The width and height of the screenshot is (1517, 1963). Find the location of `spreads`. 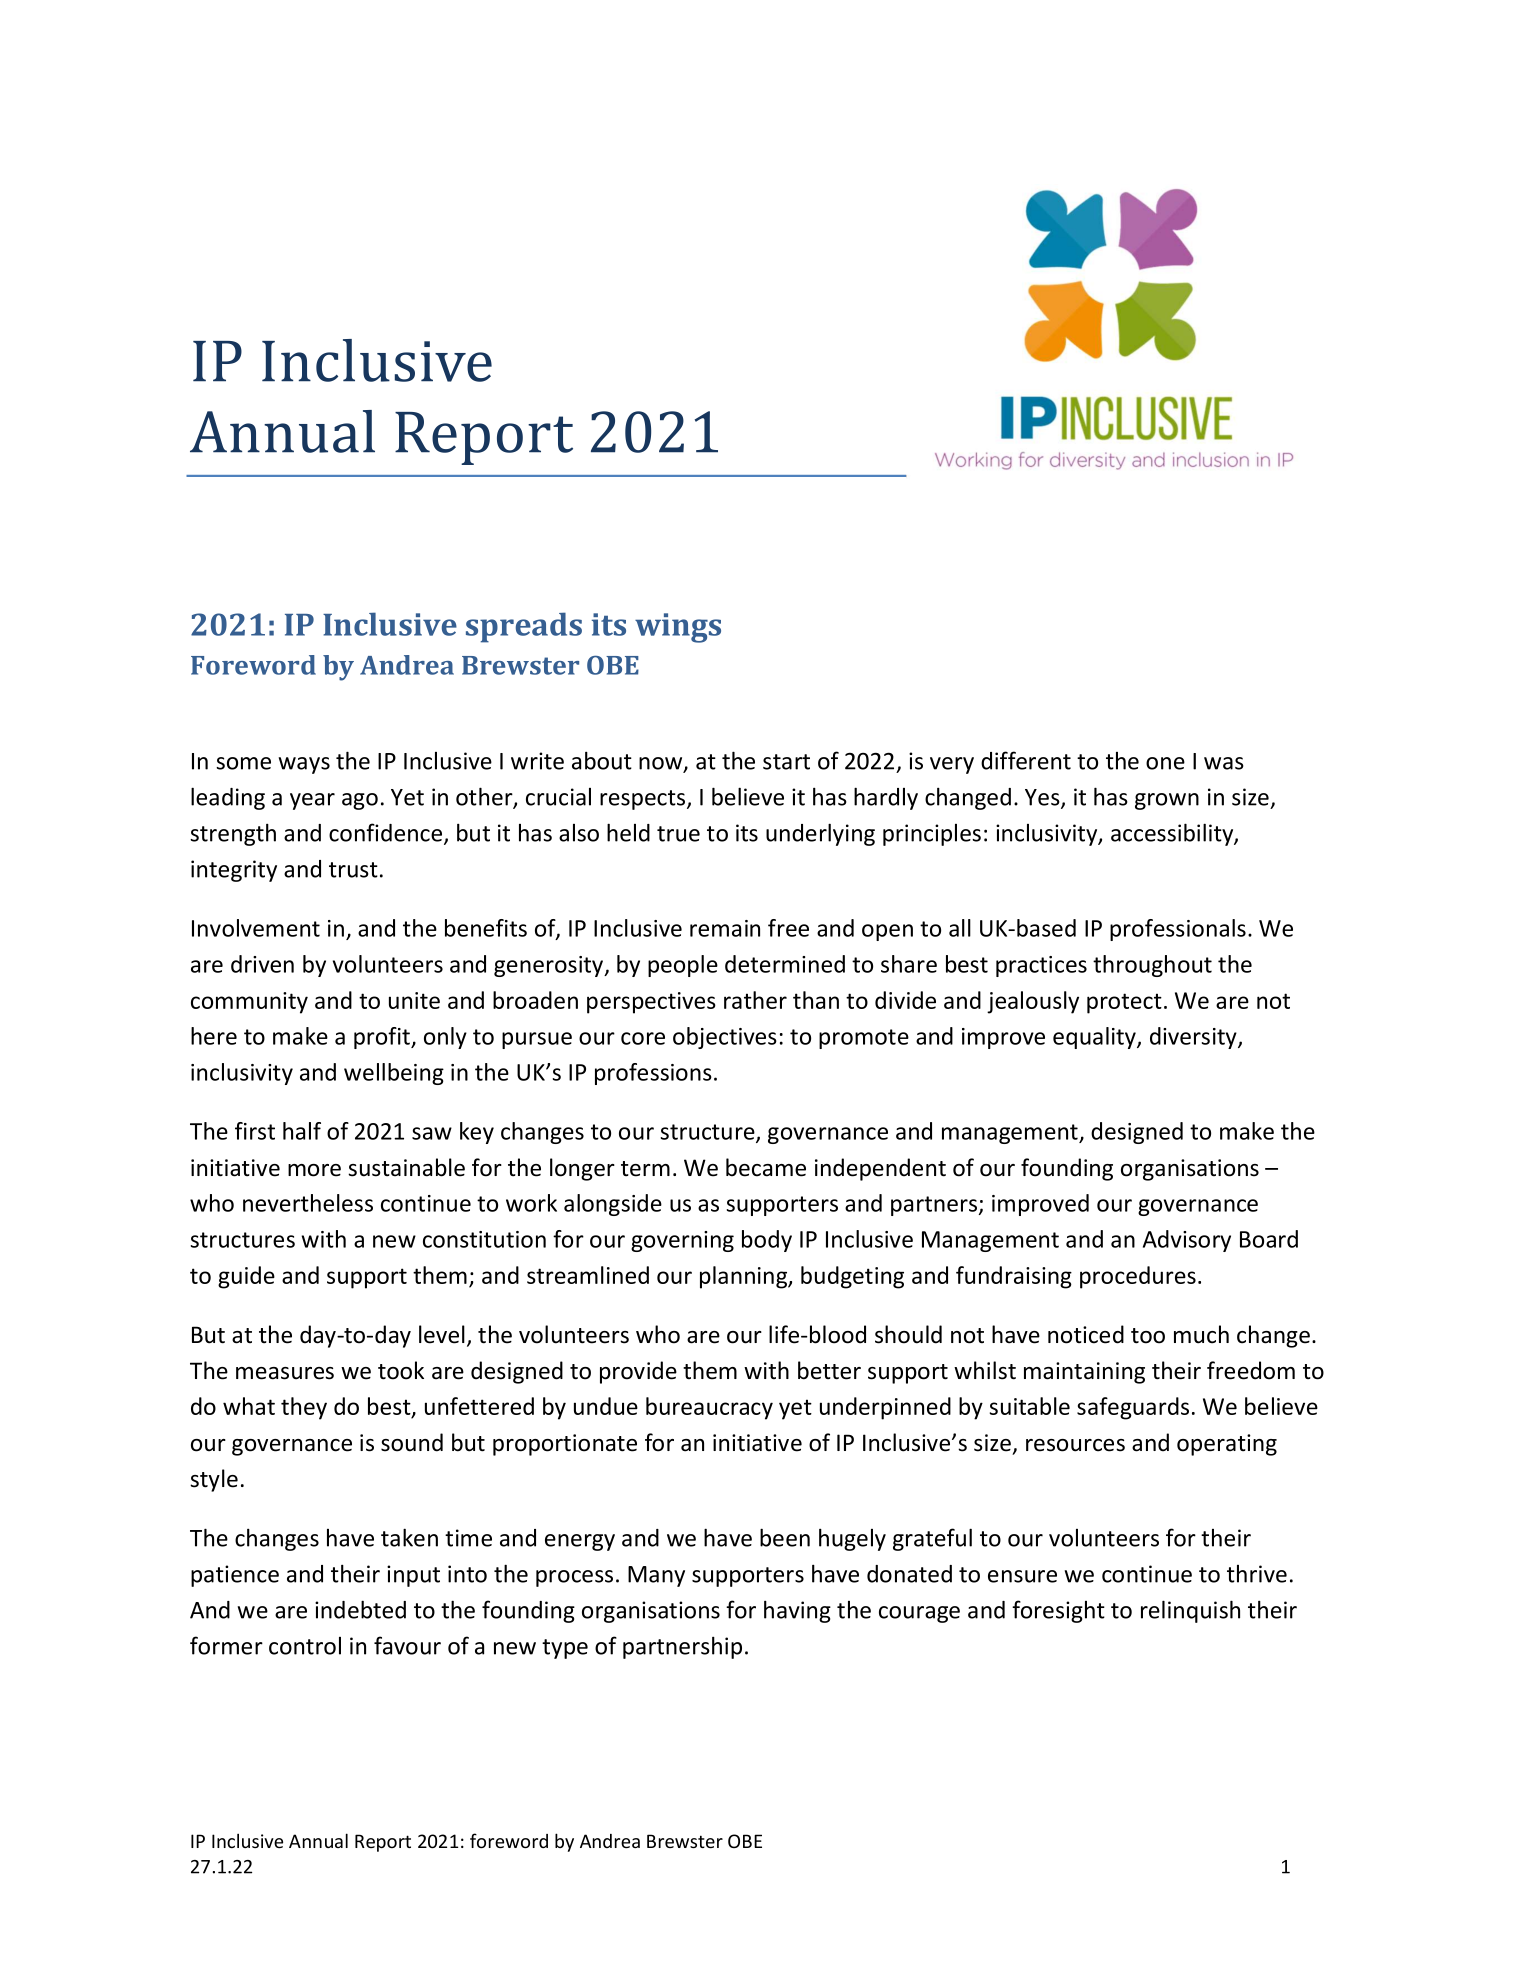

spreads is located at coordinates (524, 627).
